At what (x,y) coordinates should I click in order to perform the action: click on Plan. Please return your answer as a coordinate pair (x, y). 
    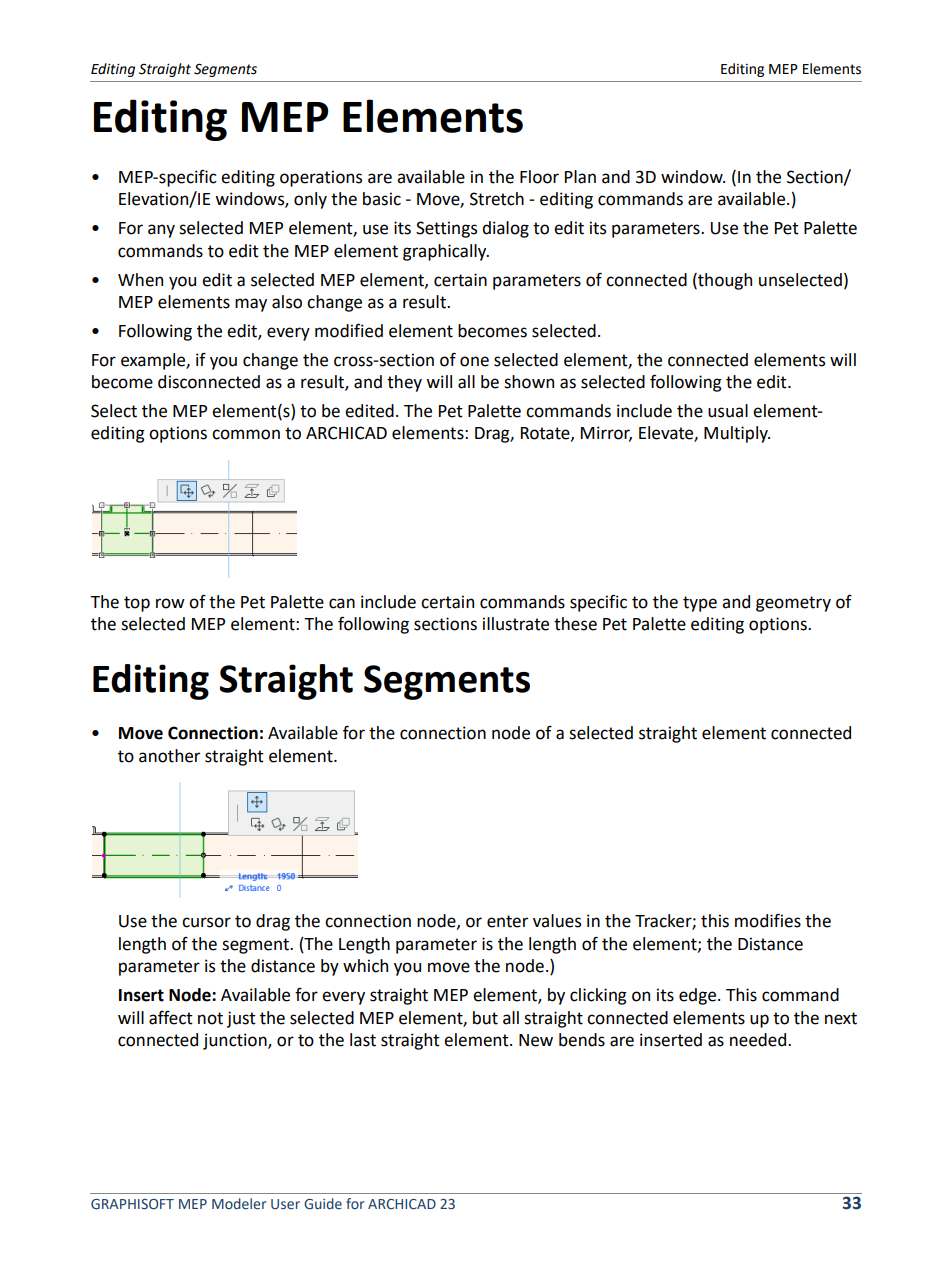
    Looking at the image, I should click on (580, 177).
